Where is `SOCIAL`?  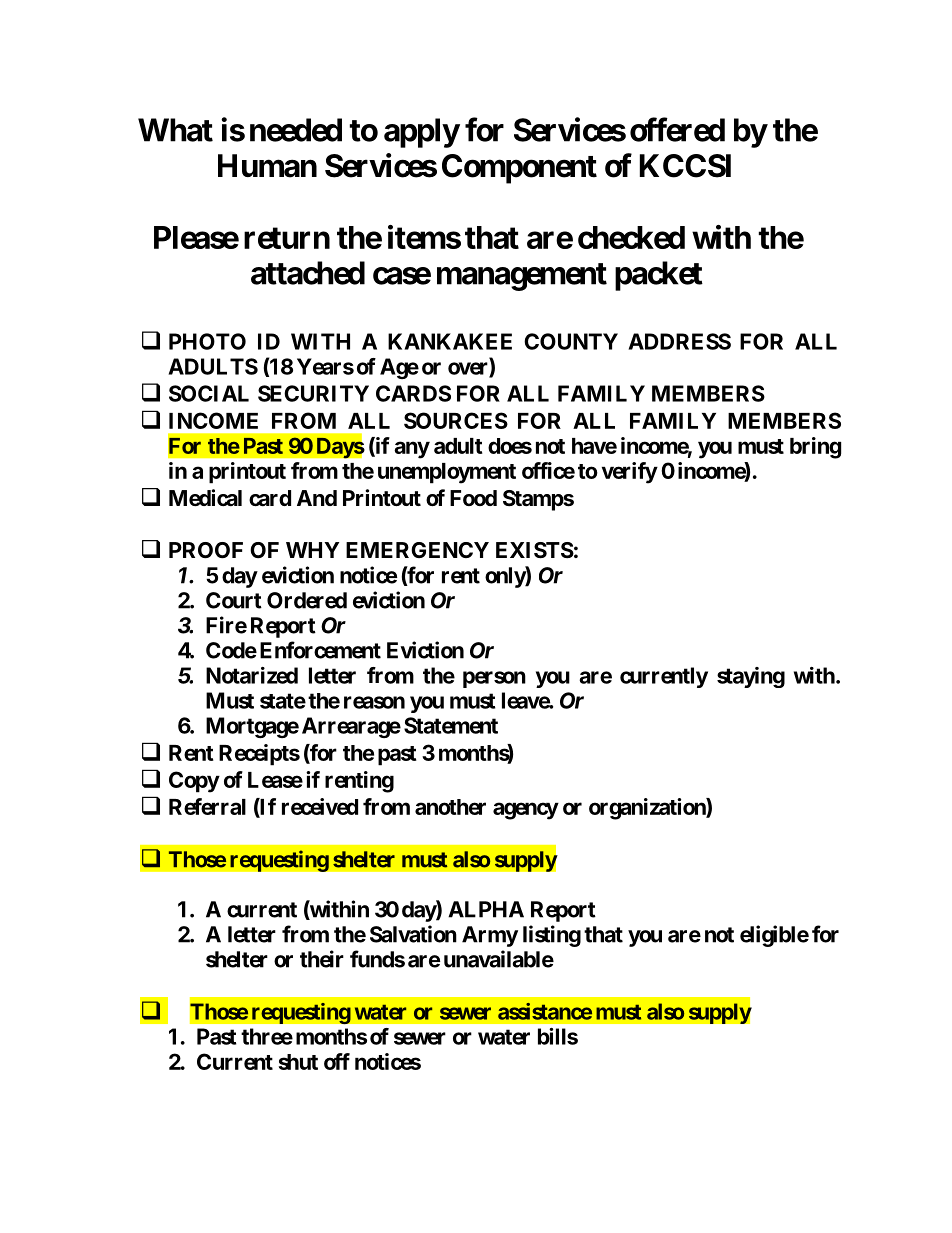 SOCIAL is located at coordinates (209, 393).
